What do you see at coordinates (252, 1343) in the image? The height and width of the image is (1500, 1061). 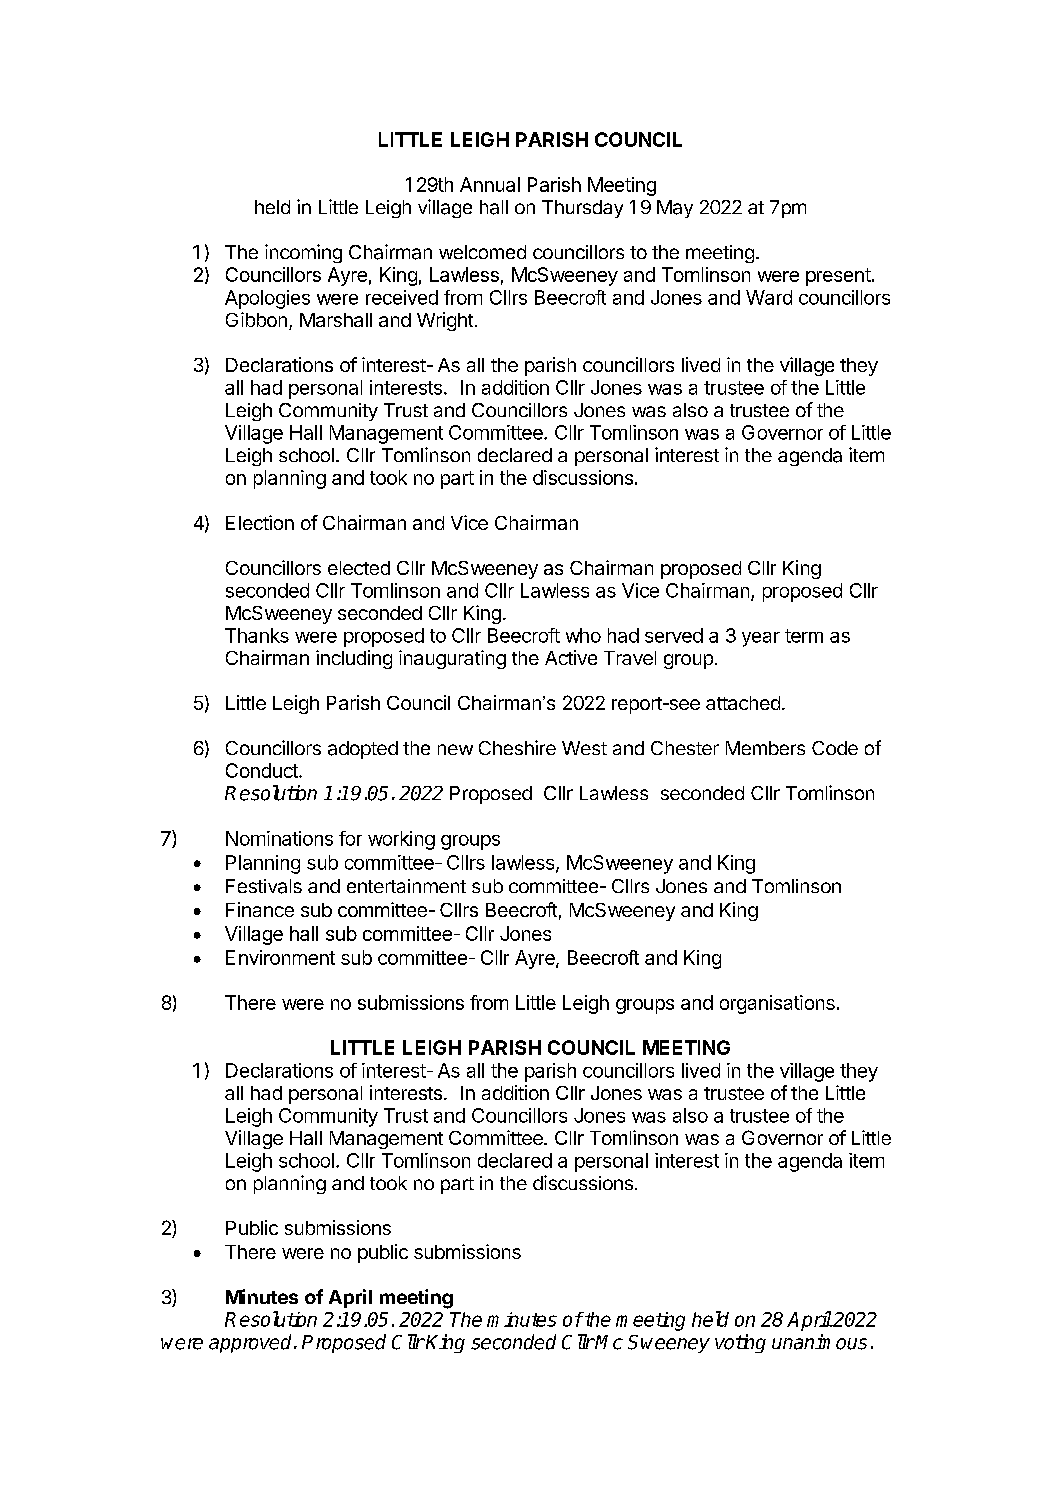 I see `approved` at bounding box center [252, 1343].
